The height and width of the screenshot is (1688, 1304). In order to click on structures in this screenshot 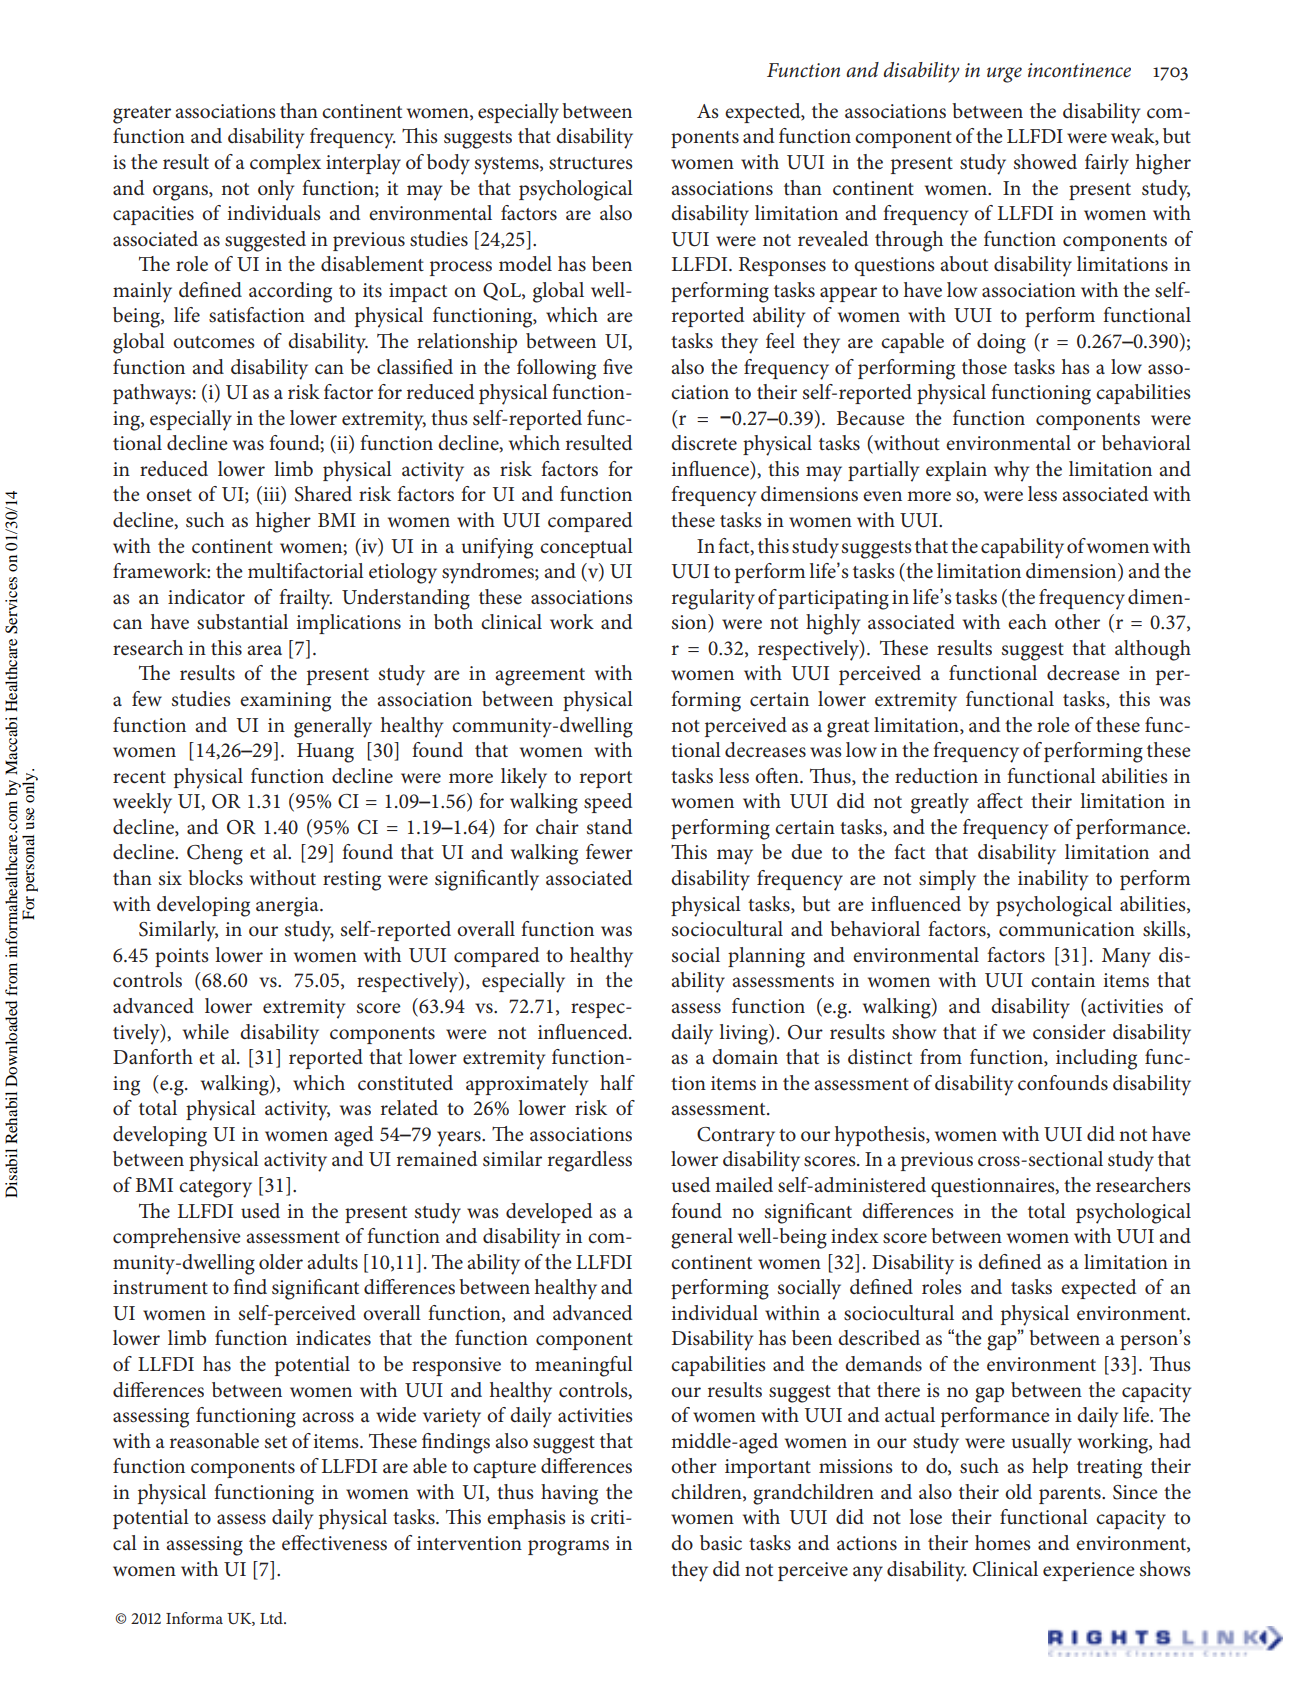, I will do `click(591, 163)`.
